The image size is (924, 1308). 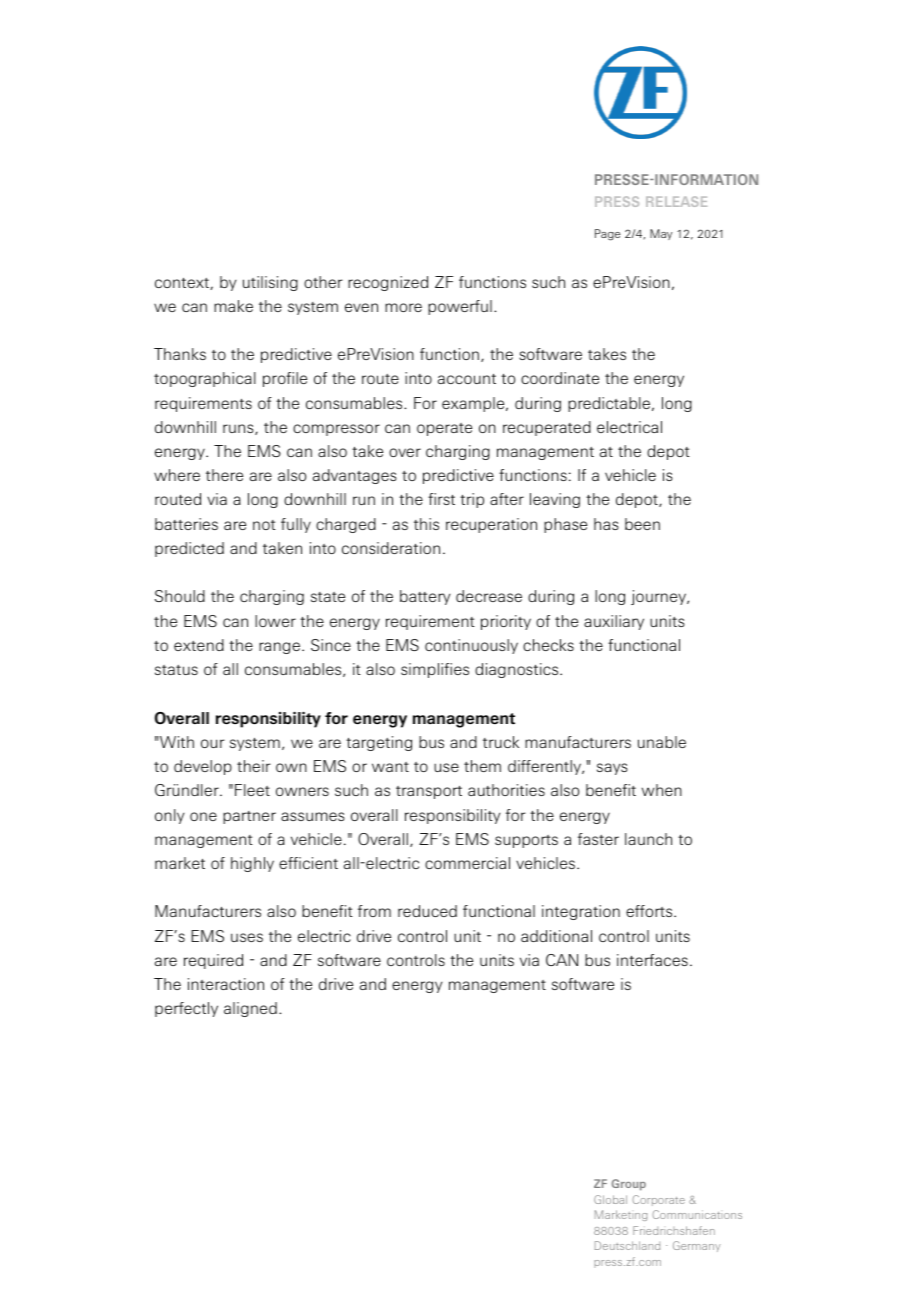 What do you see at coordinates (610, 1199) in the screenshot?
I see `Global` at bounding box center [610, 1199].
